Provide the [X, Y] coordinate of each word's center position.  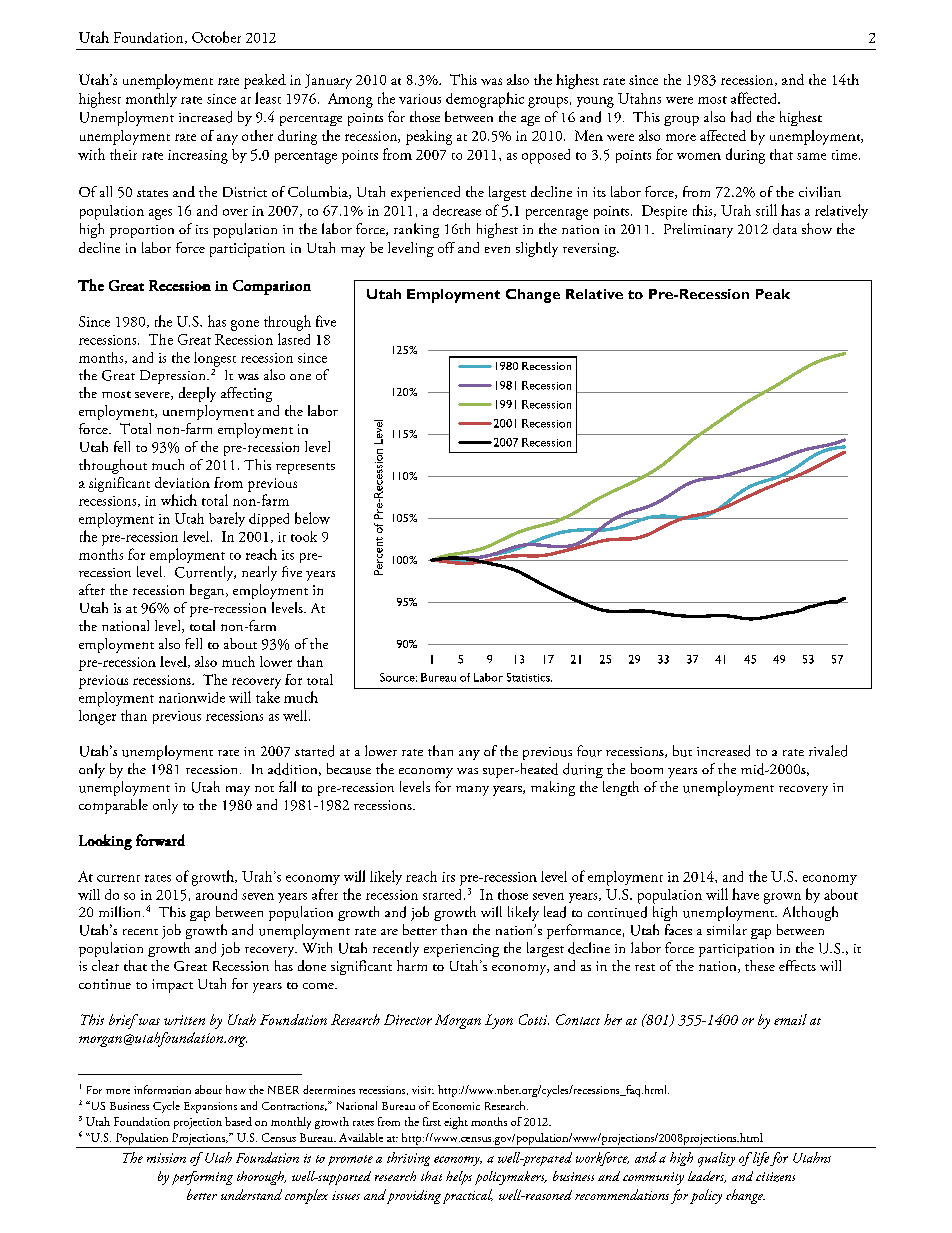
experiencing [461, 950]
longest [215, 359]
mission [166, 1158]
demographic [485, 100]
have [745, 894]
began [208, 591]
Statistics [529, 677]
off [446, 247]
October [216, 37]
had [741, 117]
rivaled [828, 751]
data [785, 229]
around [216, 894]
